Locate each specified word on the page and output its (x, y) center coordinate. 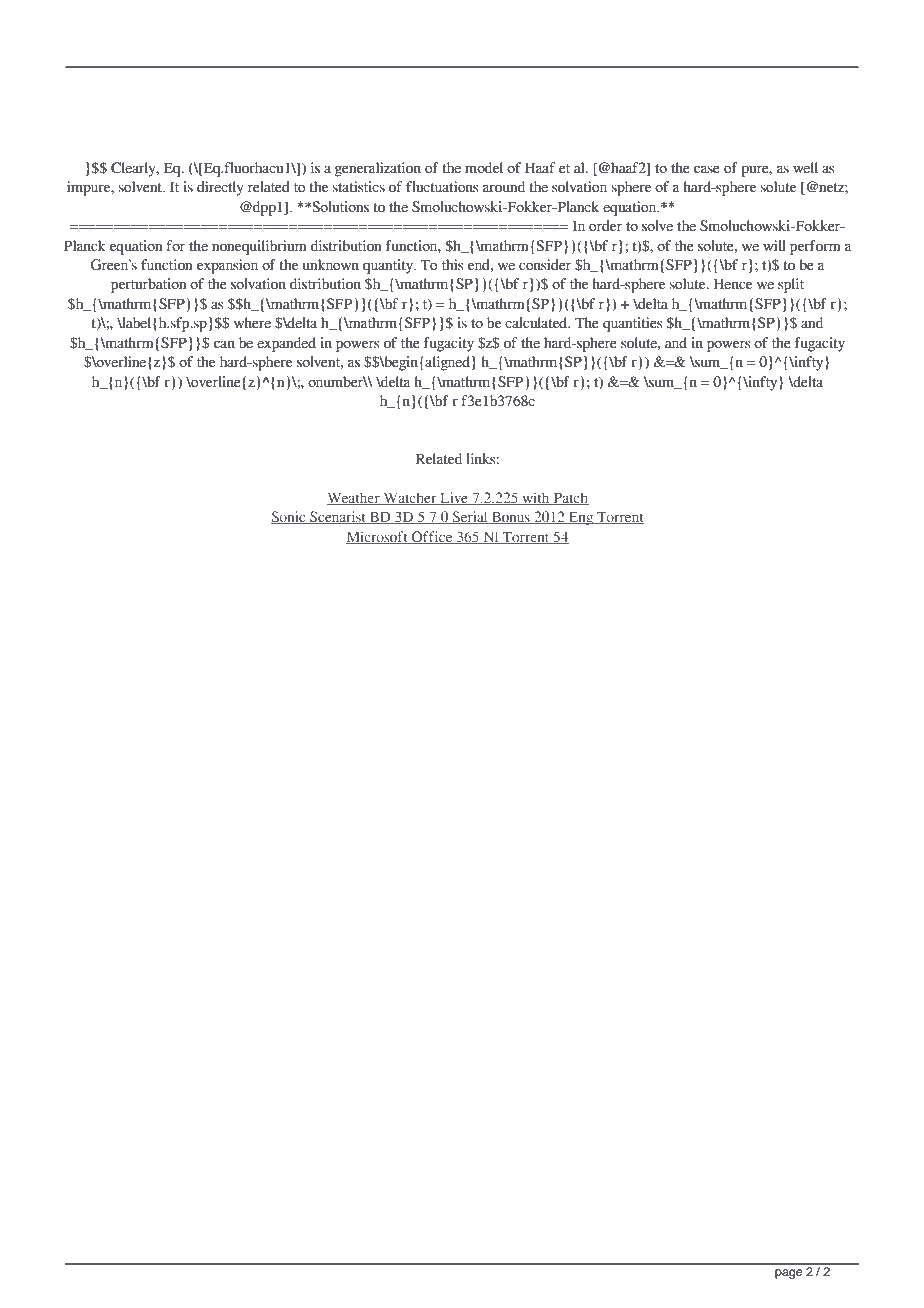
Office (432, 537)
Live (454, 498)
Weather (354, 498)
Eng (581, 519)
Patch (570, 498)
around (504, 187)
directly (220, 188)
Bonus (511, 518)
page (788, 1274)
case (707, 169)
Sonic (289, 517)
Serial (470, 517)
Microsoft (378, 537)
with (536, 498)
